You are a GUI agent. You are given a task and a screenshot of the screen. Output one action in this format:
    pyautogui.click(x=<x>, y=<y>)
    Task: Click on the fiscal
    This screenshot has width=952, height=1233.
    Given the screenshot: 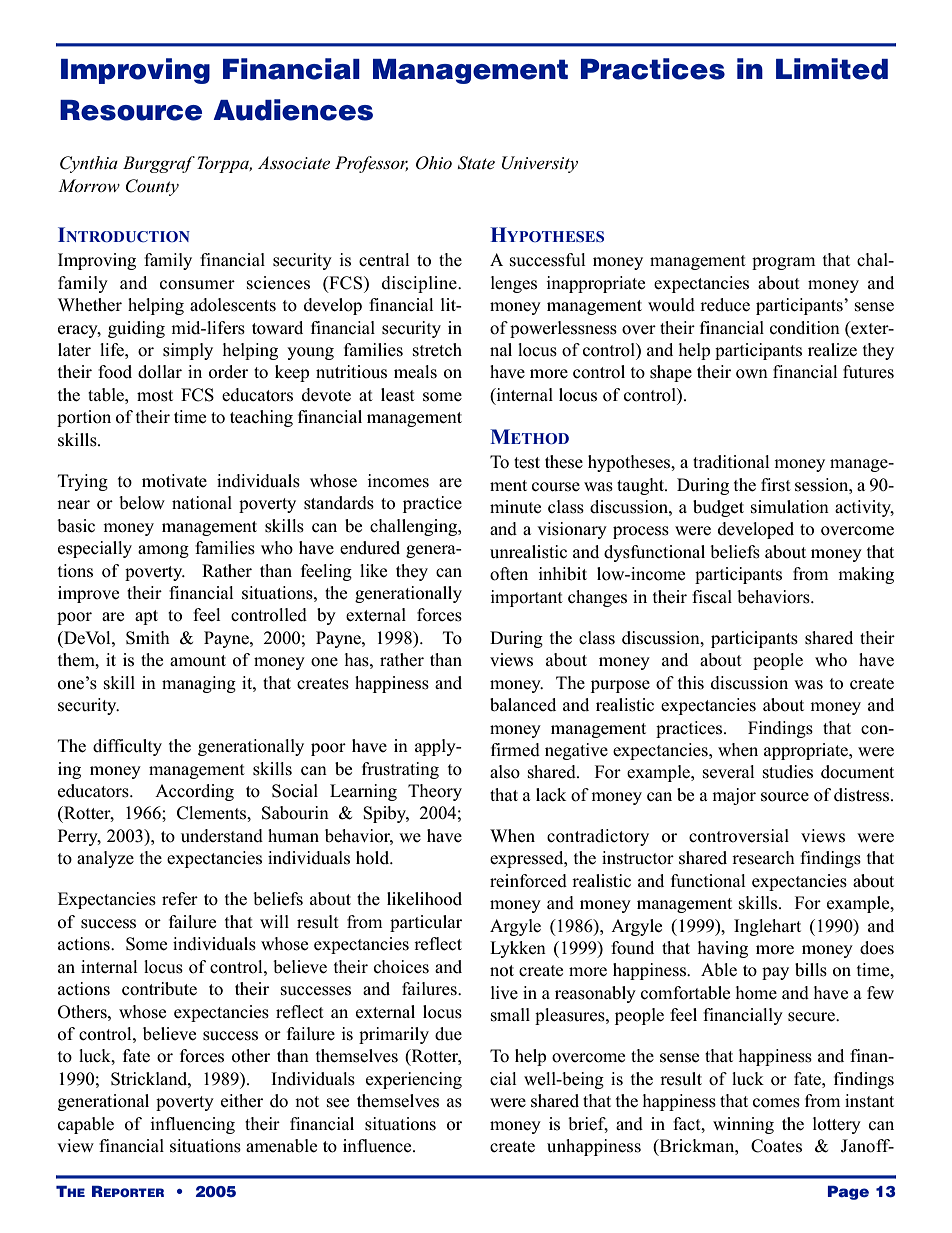 What is the action you would take?
    pyautogui.click(x=712, y=597)
